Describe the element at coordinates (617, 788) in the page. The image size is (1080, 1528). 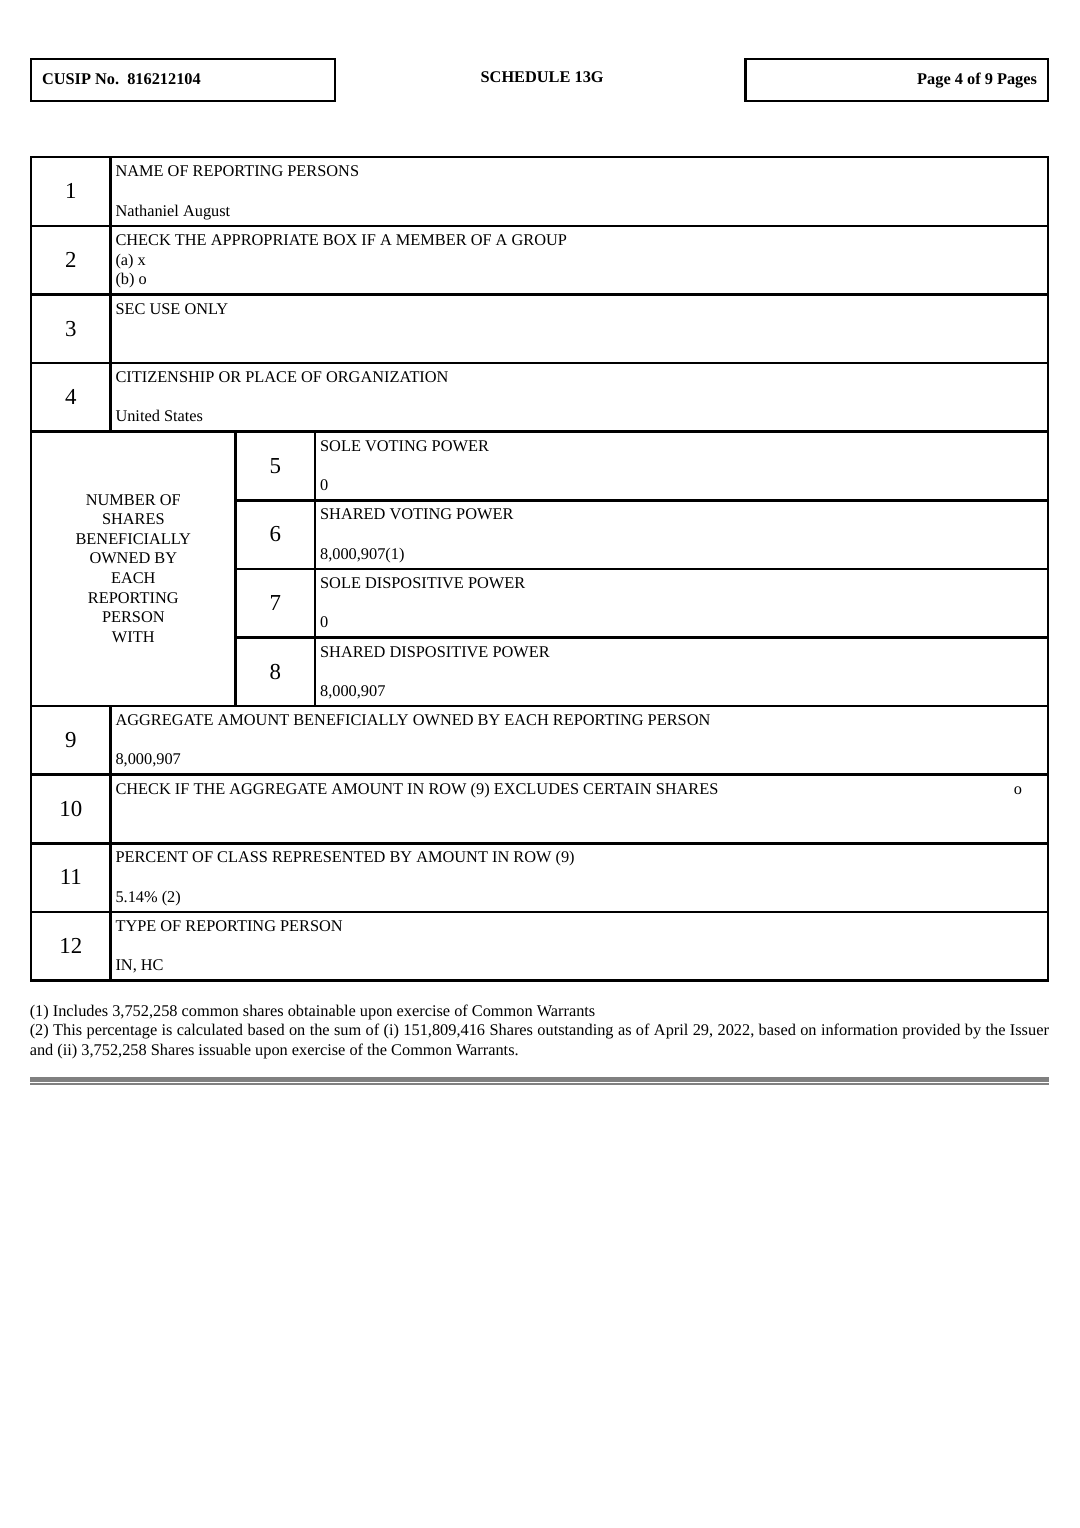
I see `CERTAIN` at that location.
